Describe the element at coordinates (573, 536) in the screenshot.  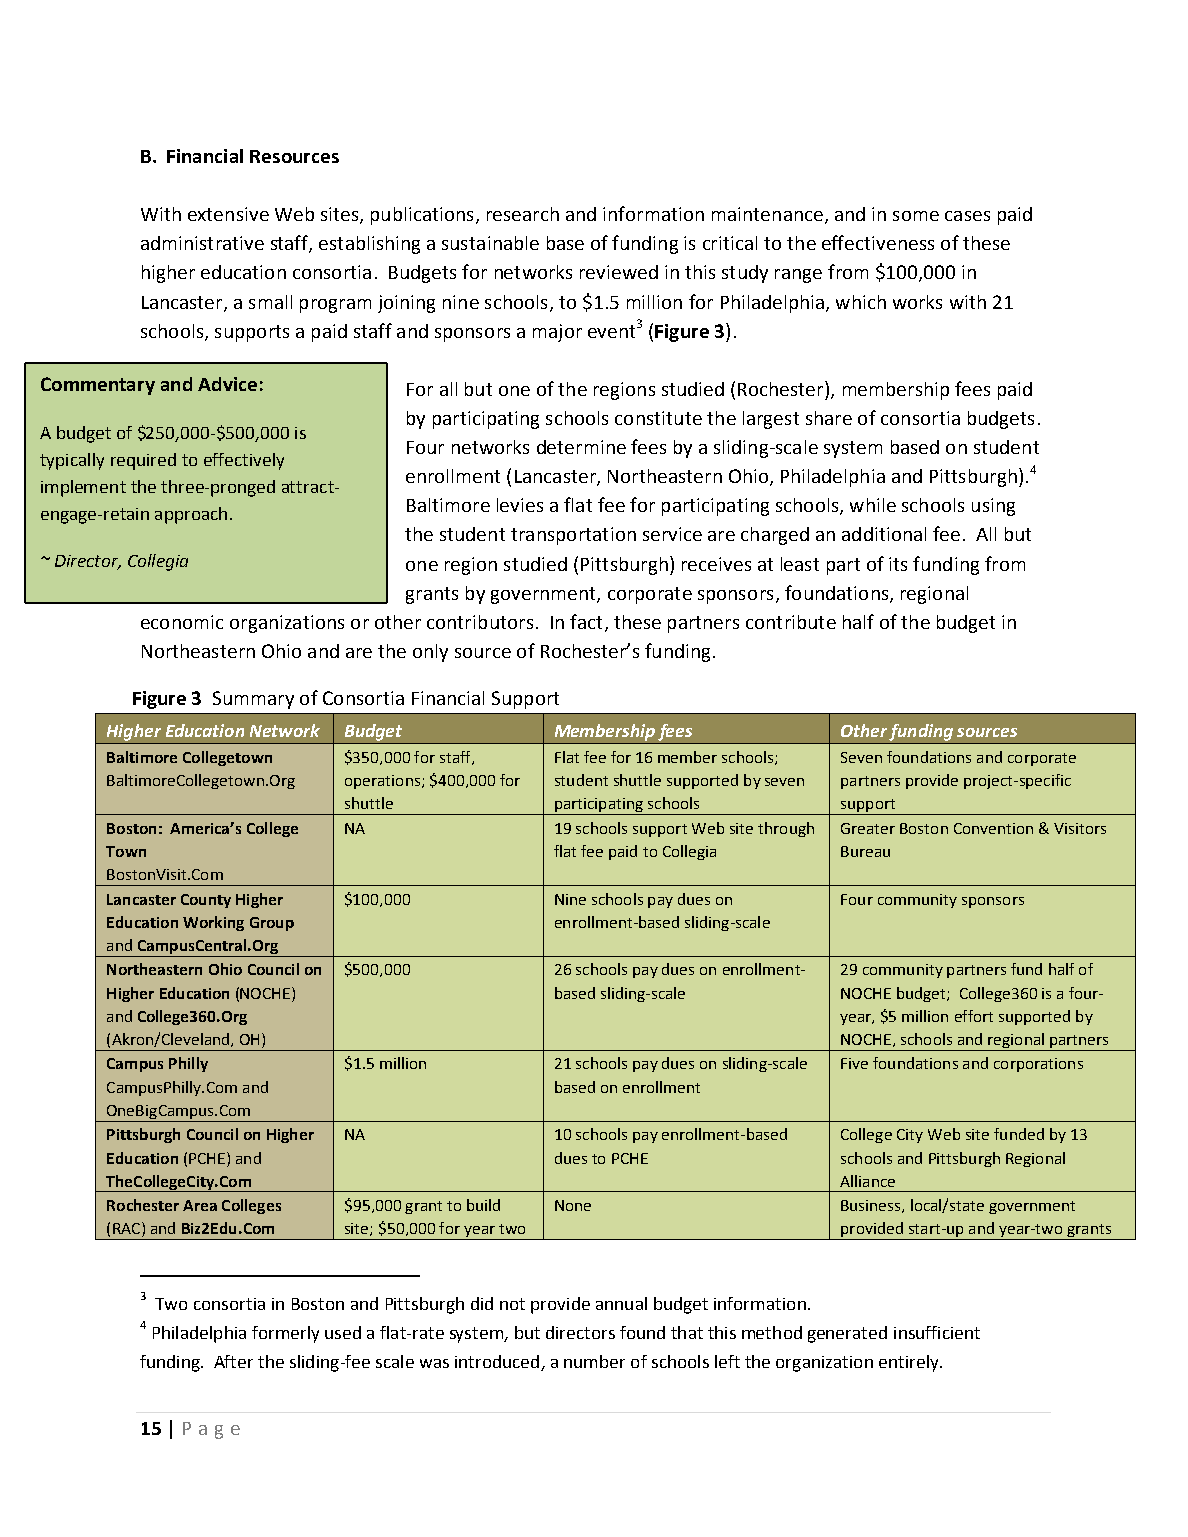
I see `transportation` at that location.
